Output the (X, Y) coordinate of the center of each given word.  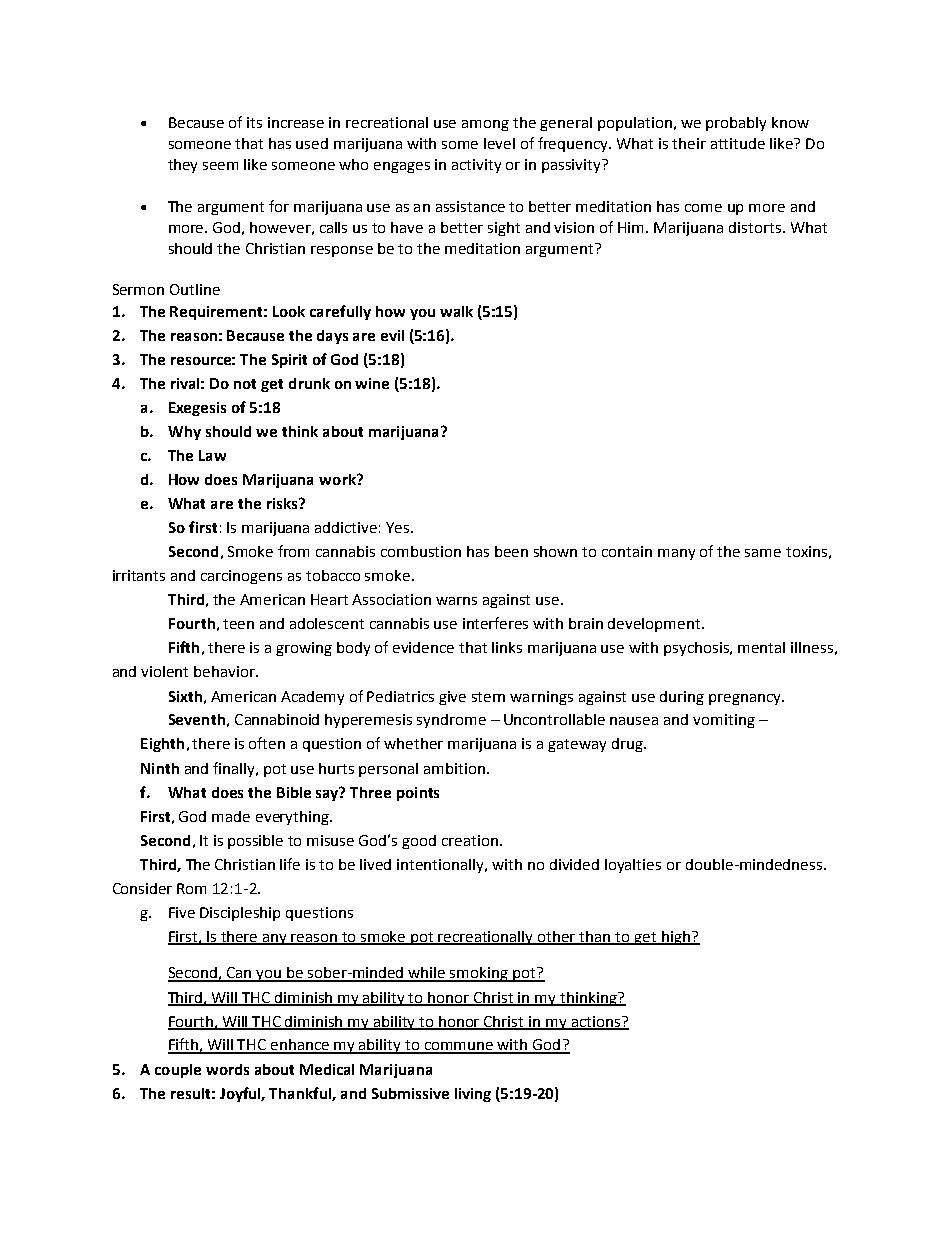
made (231, 816)
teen (238, 624)
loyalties (633, 866)
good (419, 842)
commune (459, 1047)
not (245, 384)
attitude (738, 143)
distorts (755, 227)
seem (220, 166)
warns (456, 601)
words (227, 1069)
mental (761, 647)
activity (476, 166)
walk (456, 311)
